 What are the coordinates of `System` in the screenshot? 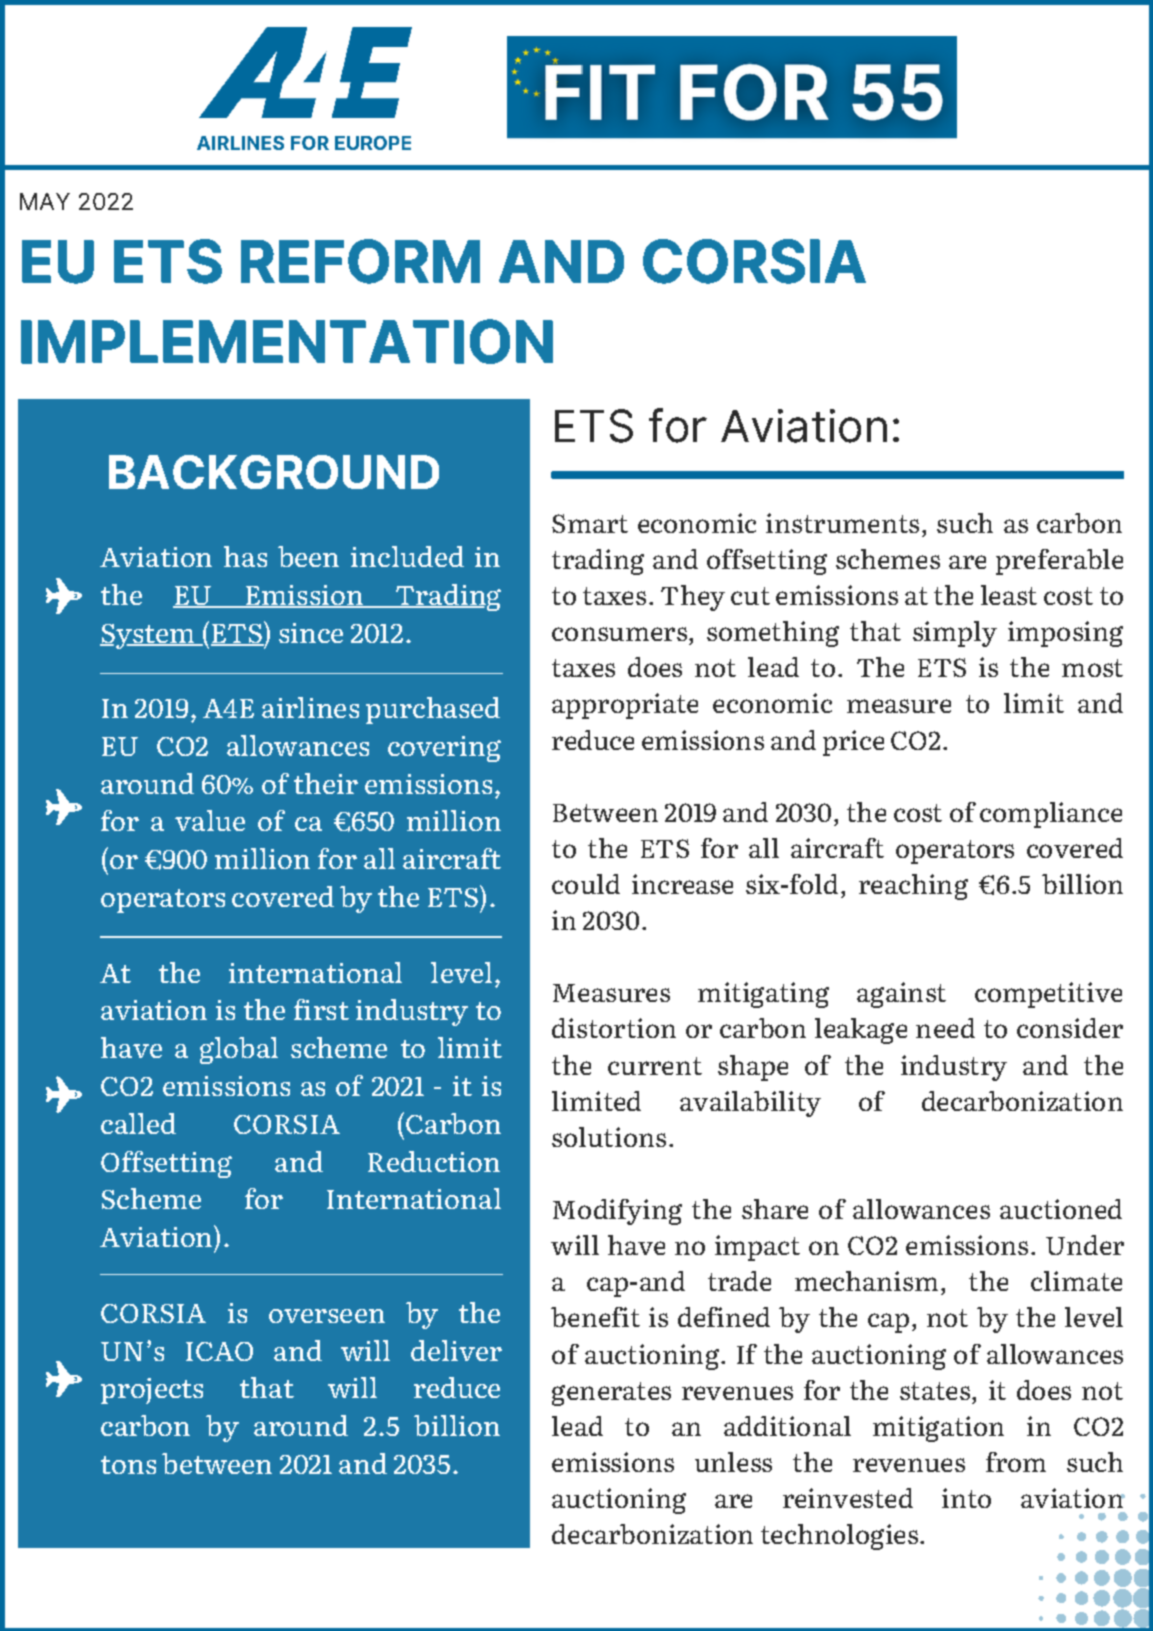 It's located at (148, 636).
